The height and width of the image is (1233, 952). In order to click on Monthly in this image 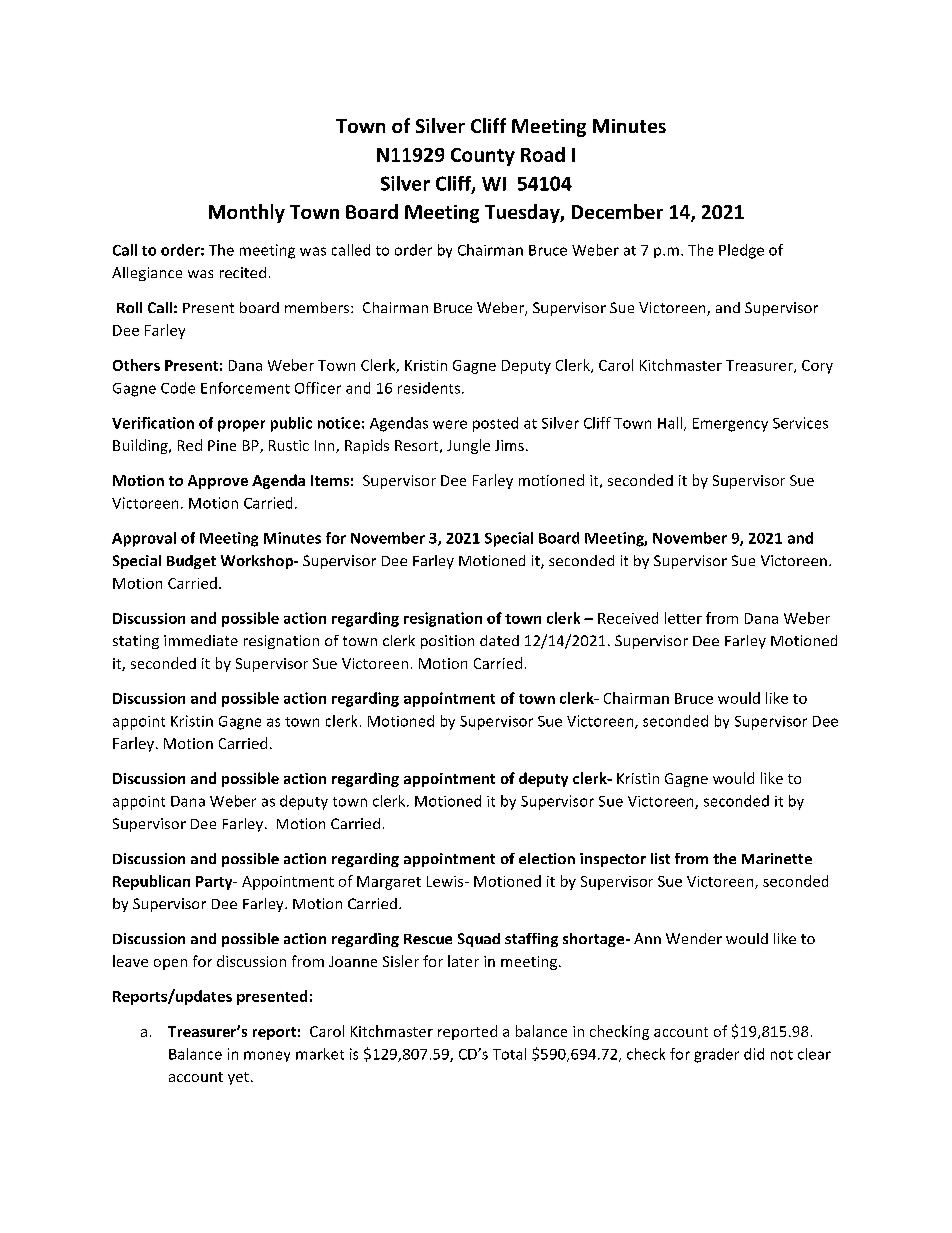, I will do `click(247, 213)`.
